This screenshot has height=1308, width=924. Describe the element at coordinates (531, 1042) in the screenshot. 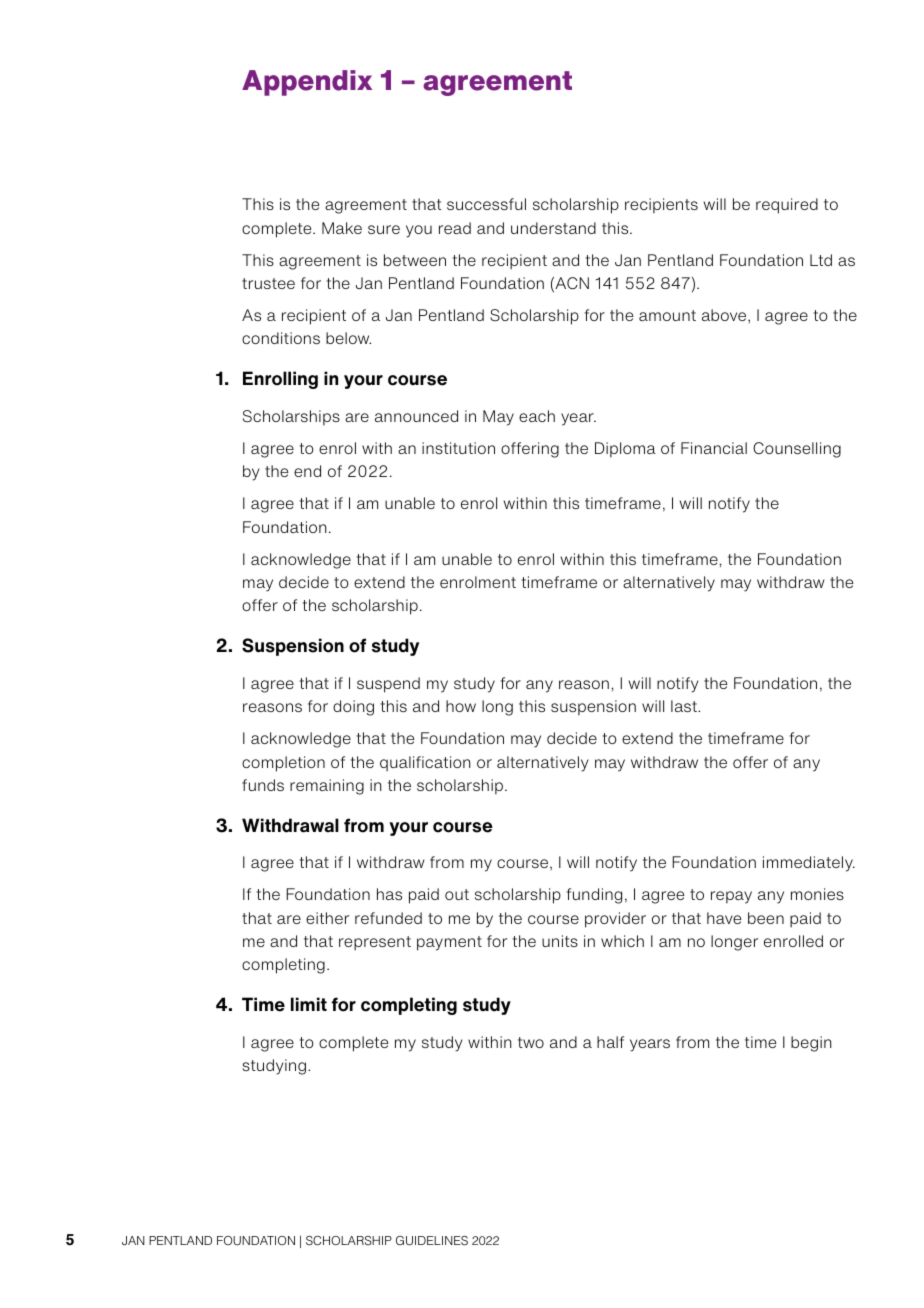

I see `two` at that location.
